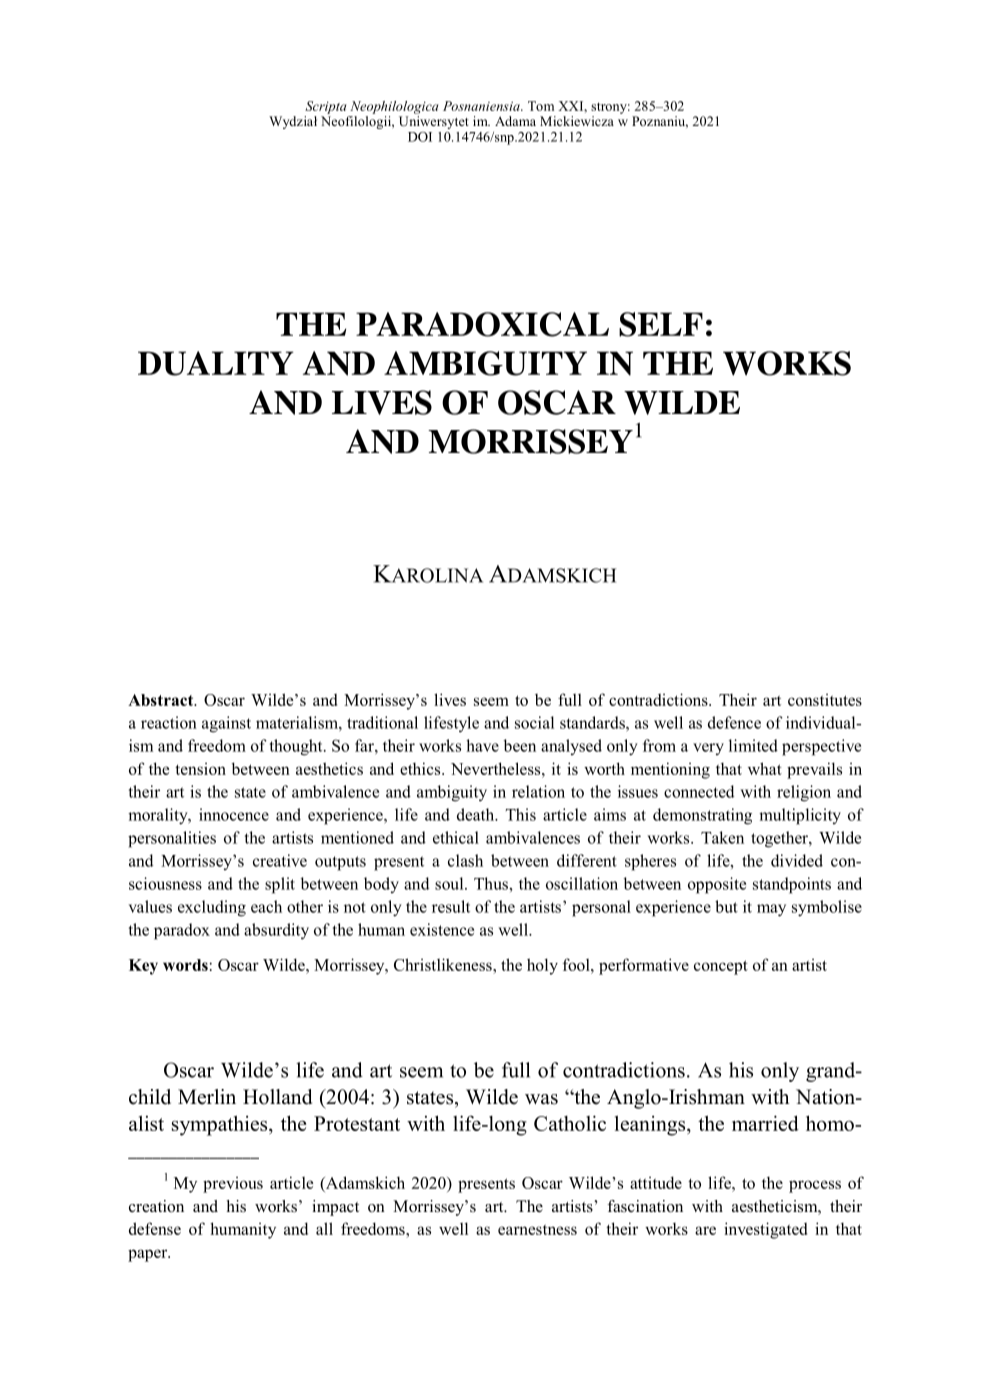 Image resolution: width=990 pixels, height=1396 pixels. Describe the element at coordinates (661, 324) in the screenshot. I see `SELF` at that location.
